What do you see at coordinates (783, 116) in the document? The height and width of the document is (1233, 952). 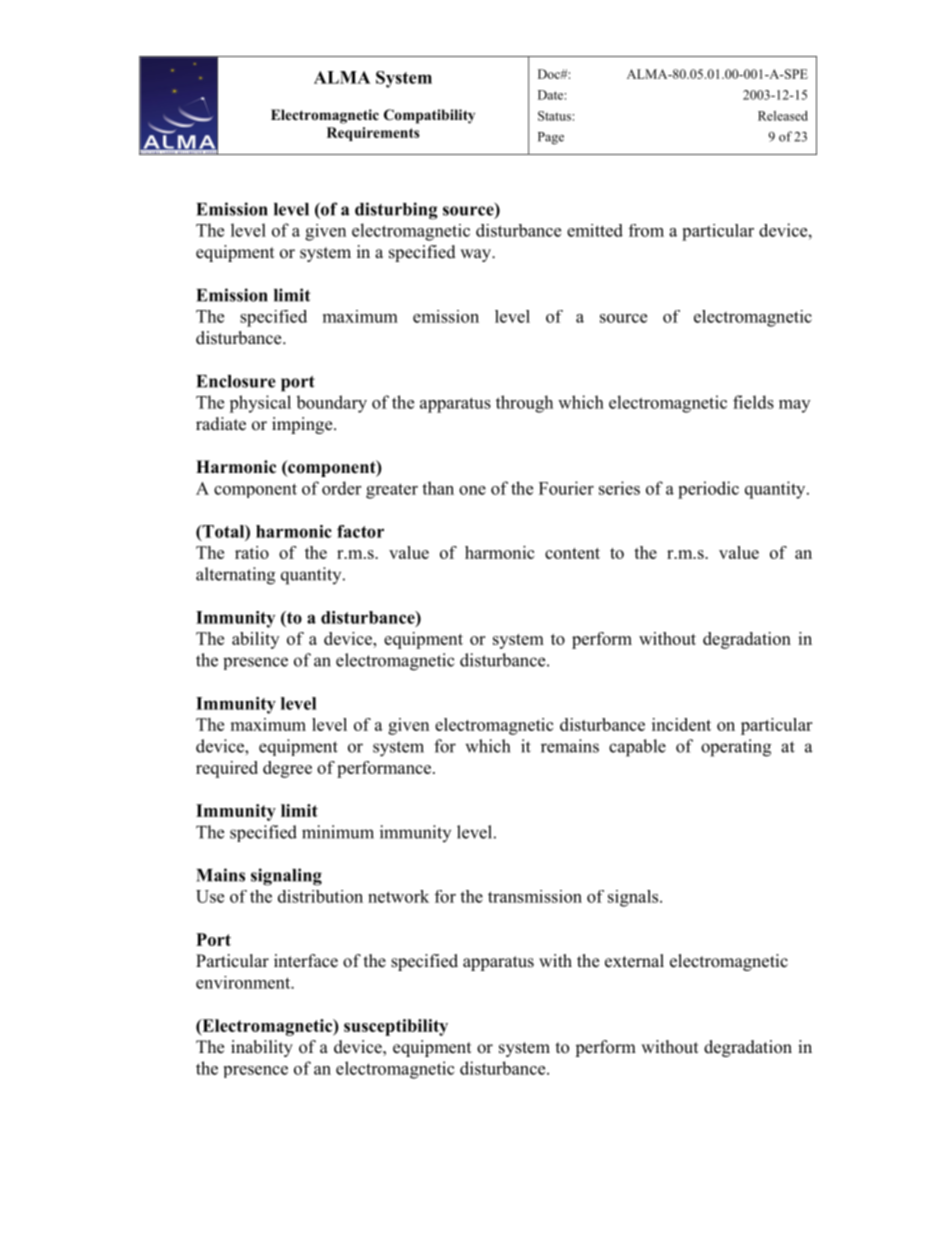 I see `Released` at bounding box center [783, 116].
